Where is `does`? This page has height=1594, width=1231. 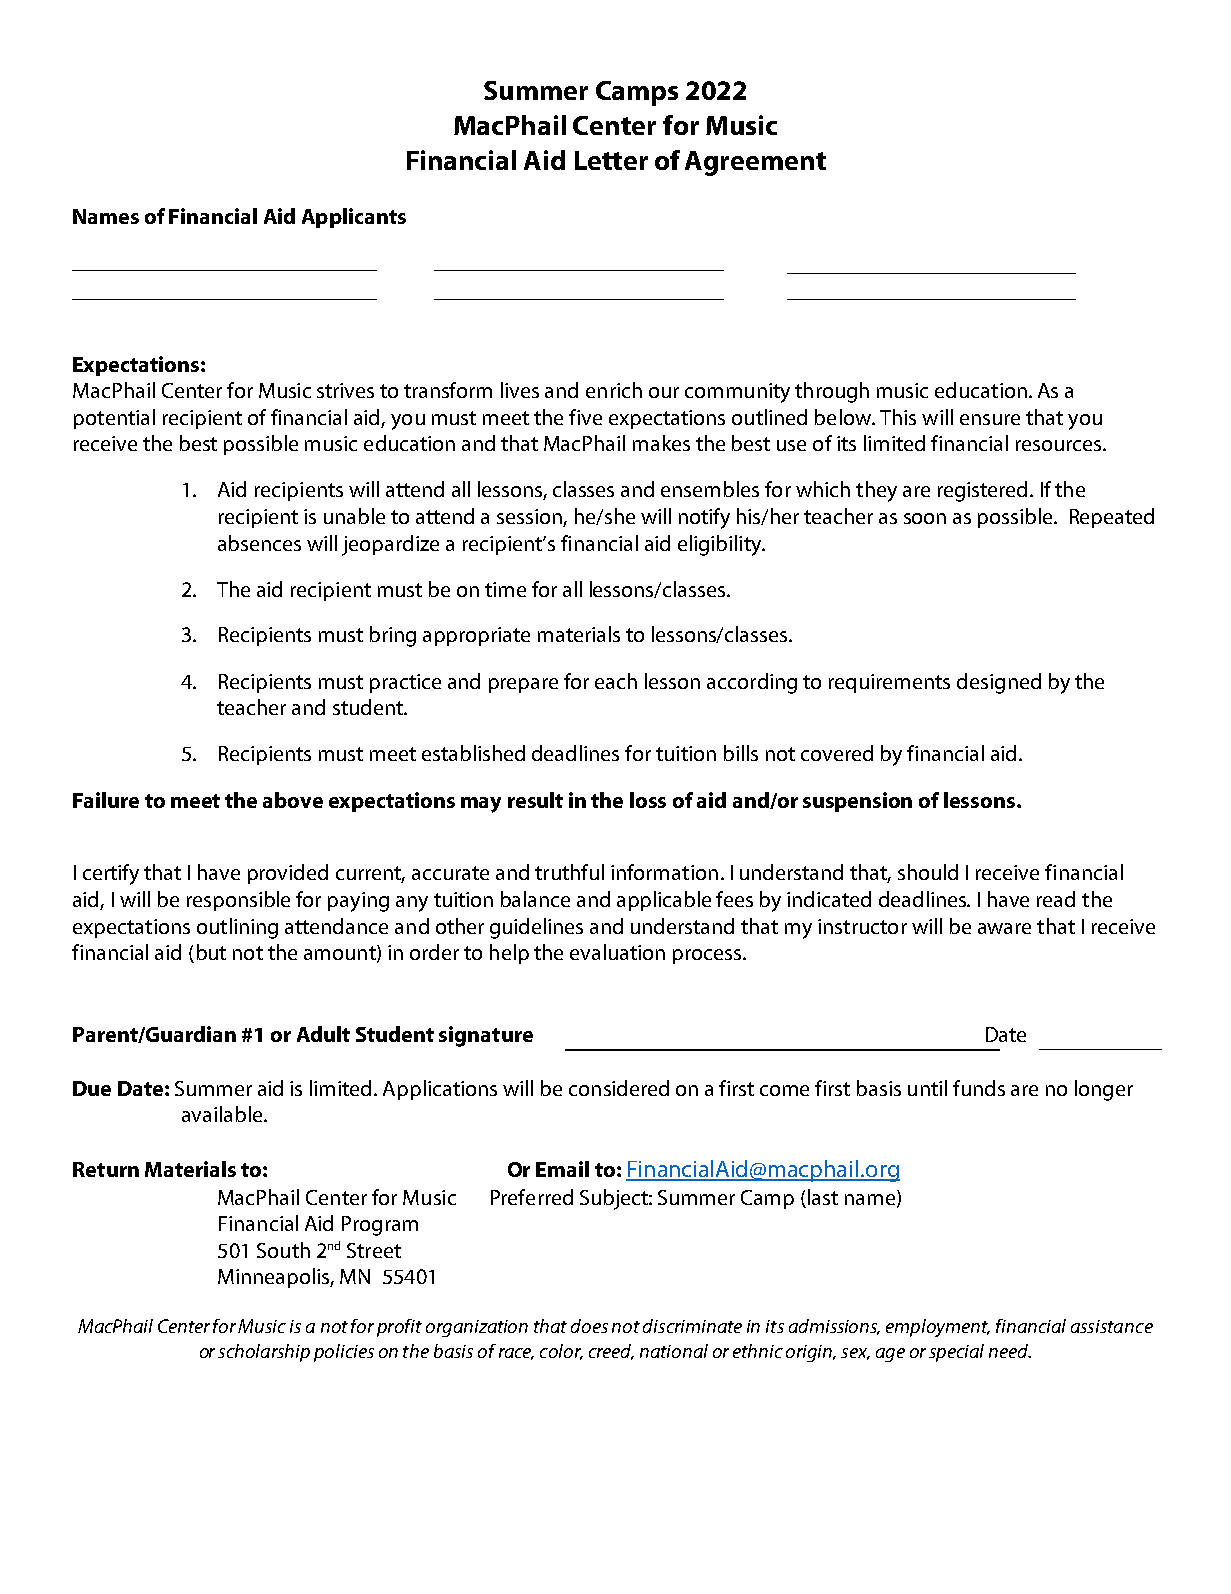 does is located at coordinates (589, 1326).
